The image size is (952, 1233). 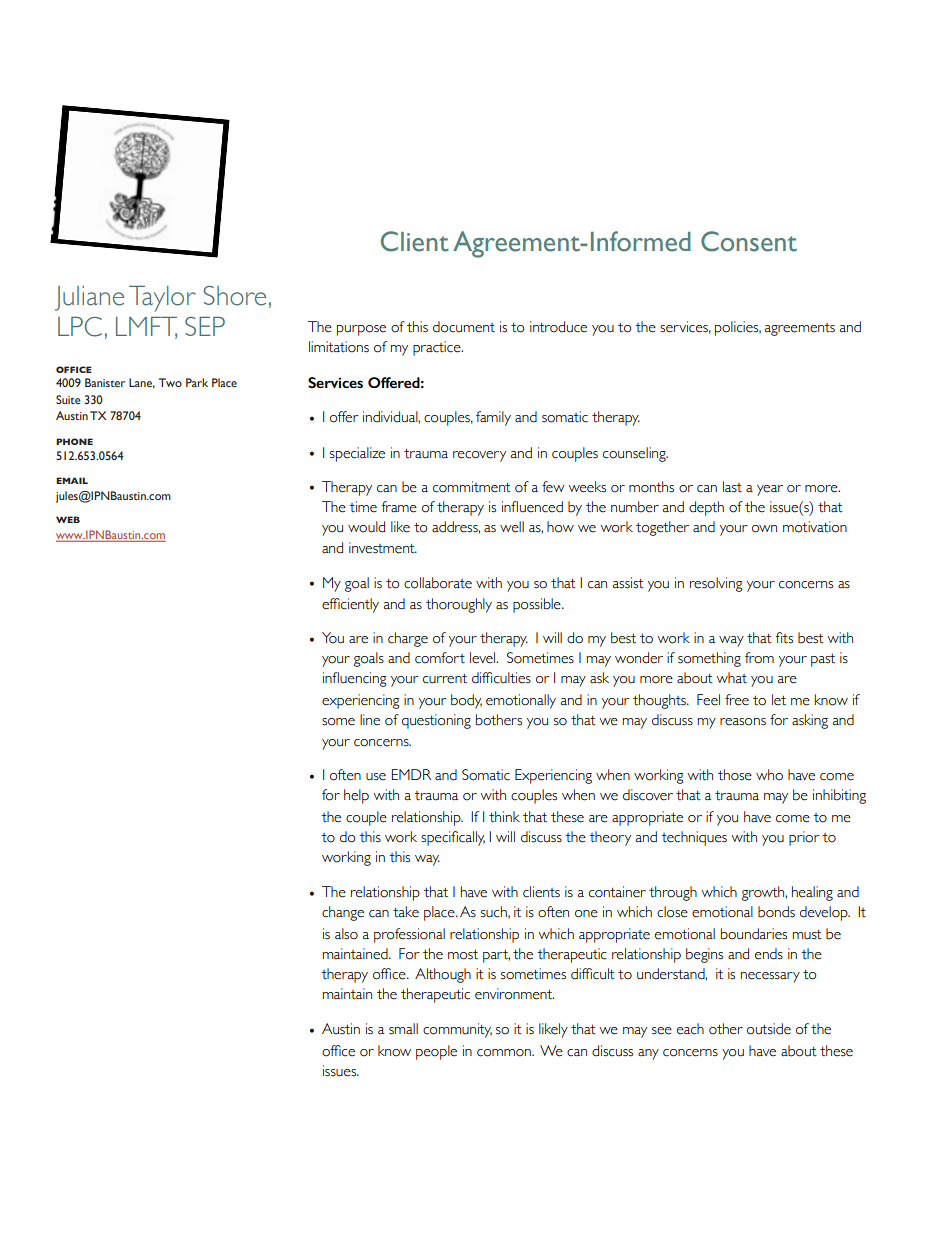 I want to click on PHONE, so click(x=74, y=441).
